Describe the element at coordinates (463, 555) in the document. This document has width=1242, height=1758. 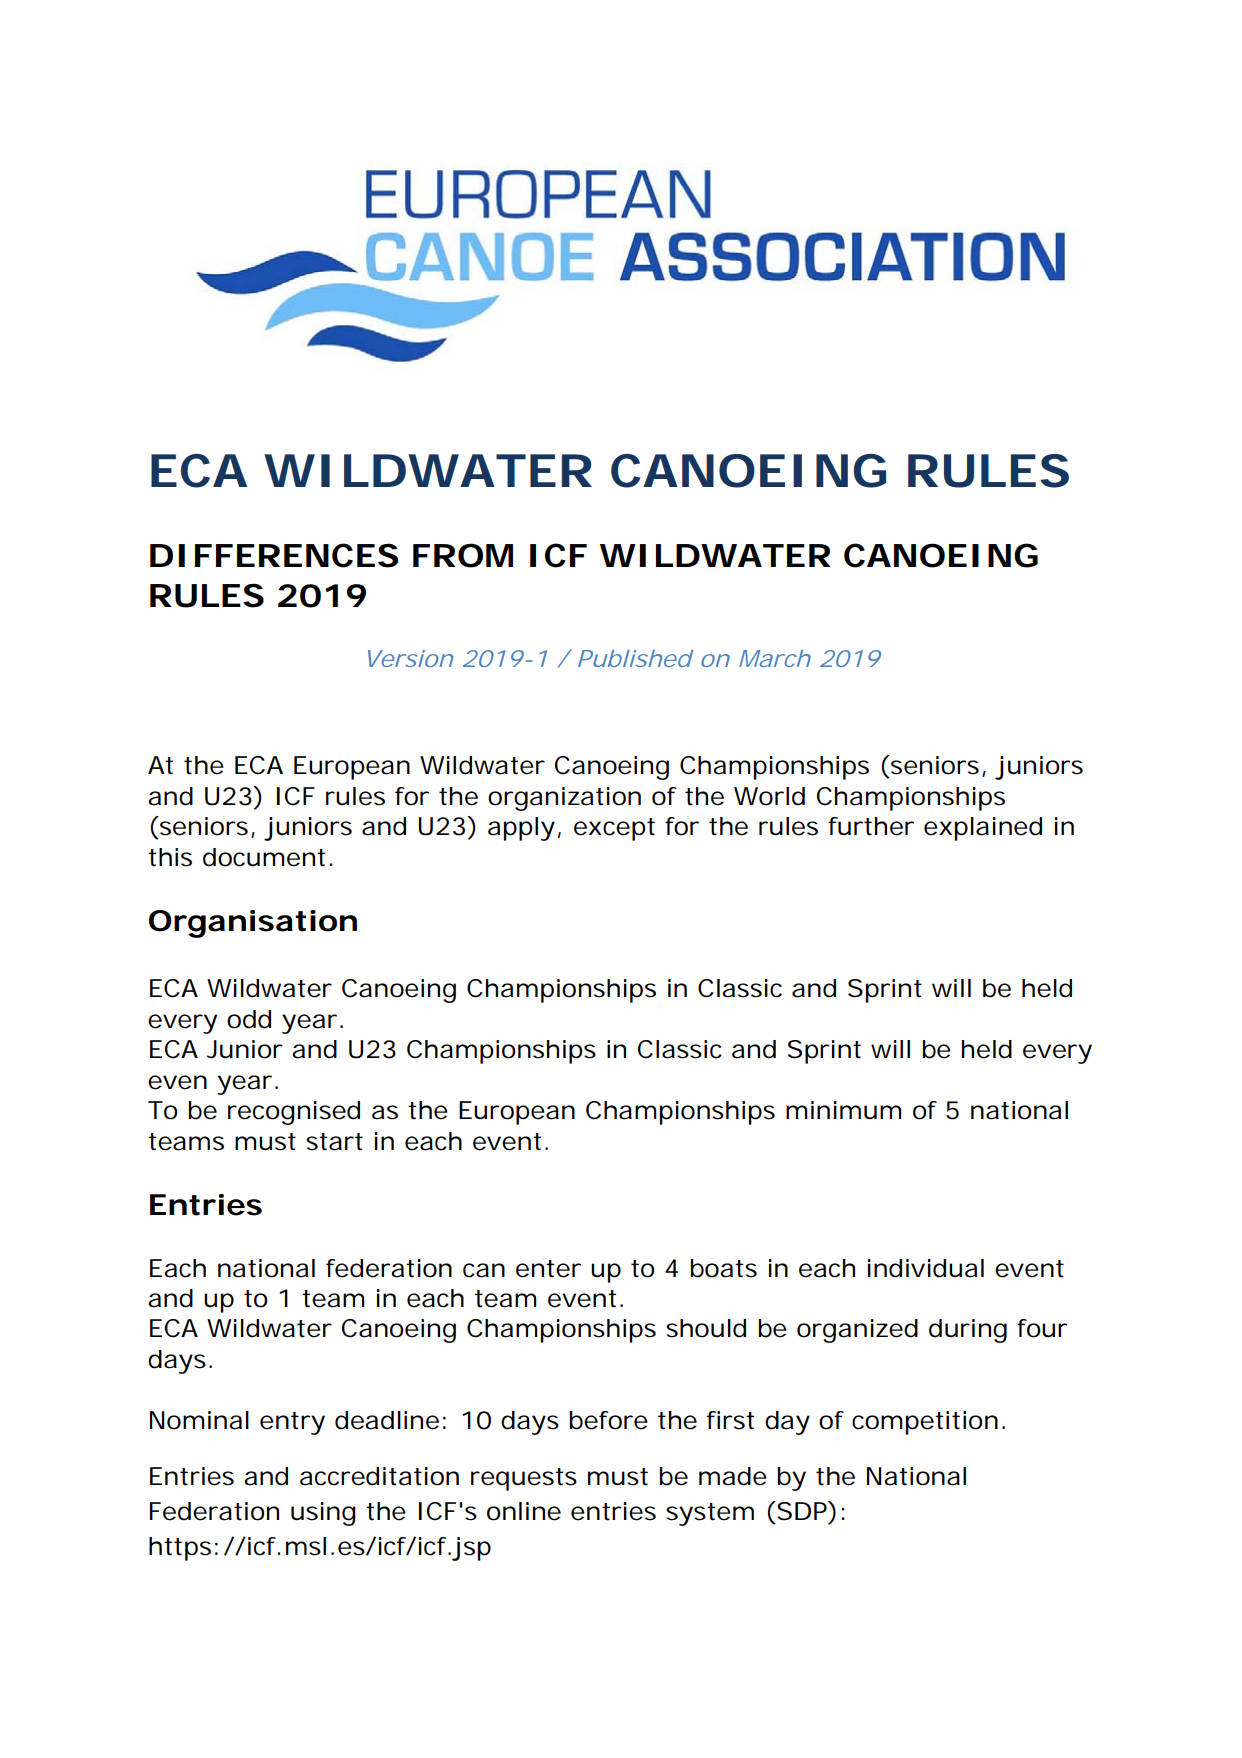
I see `FROM` at that location.
